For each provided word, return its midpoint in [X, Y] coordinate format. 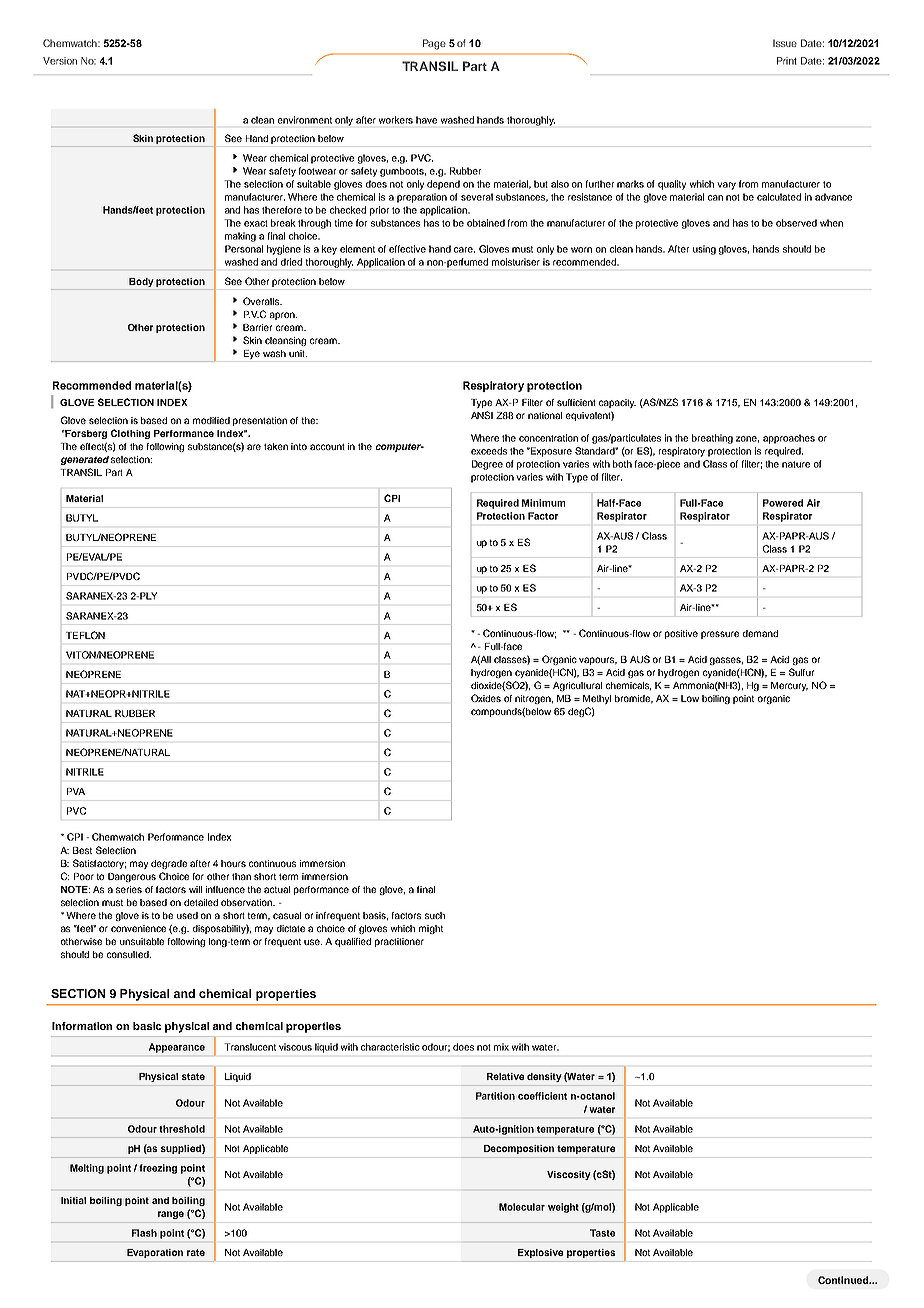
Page [434, 44]
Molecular [522, 1207]
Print [787, 61]
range [171, 1215]
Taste [602, 1233]
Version [60, 61]
